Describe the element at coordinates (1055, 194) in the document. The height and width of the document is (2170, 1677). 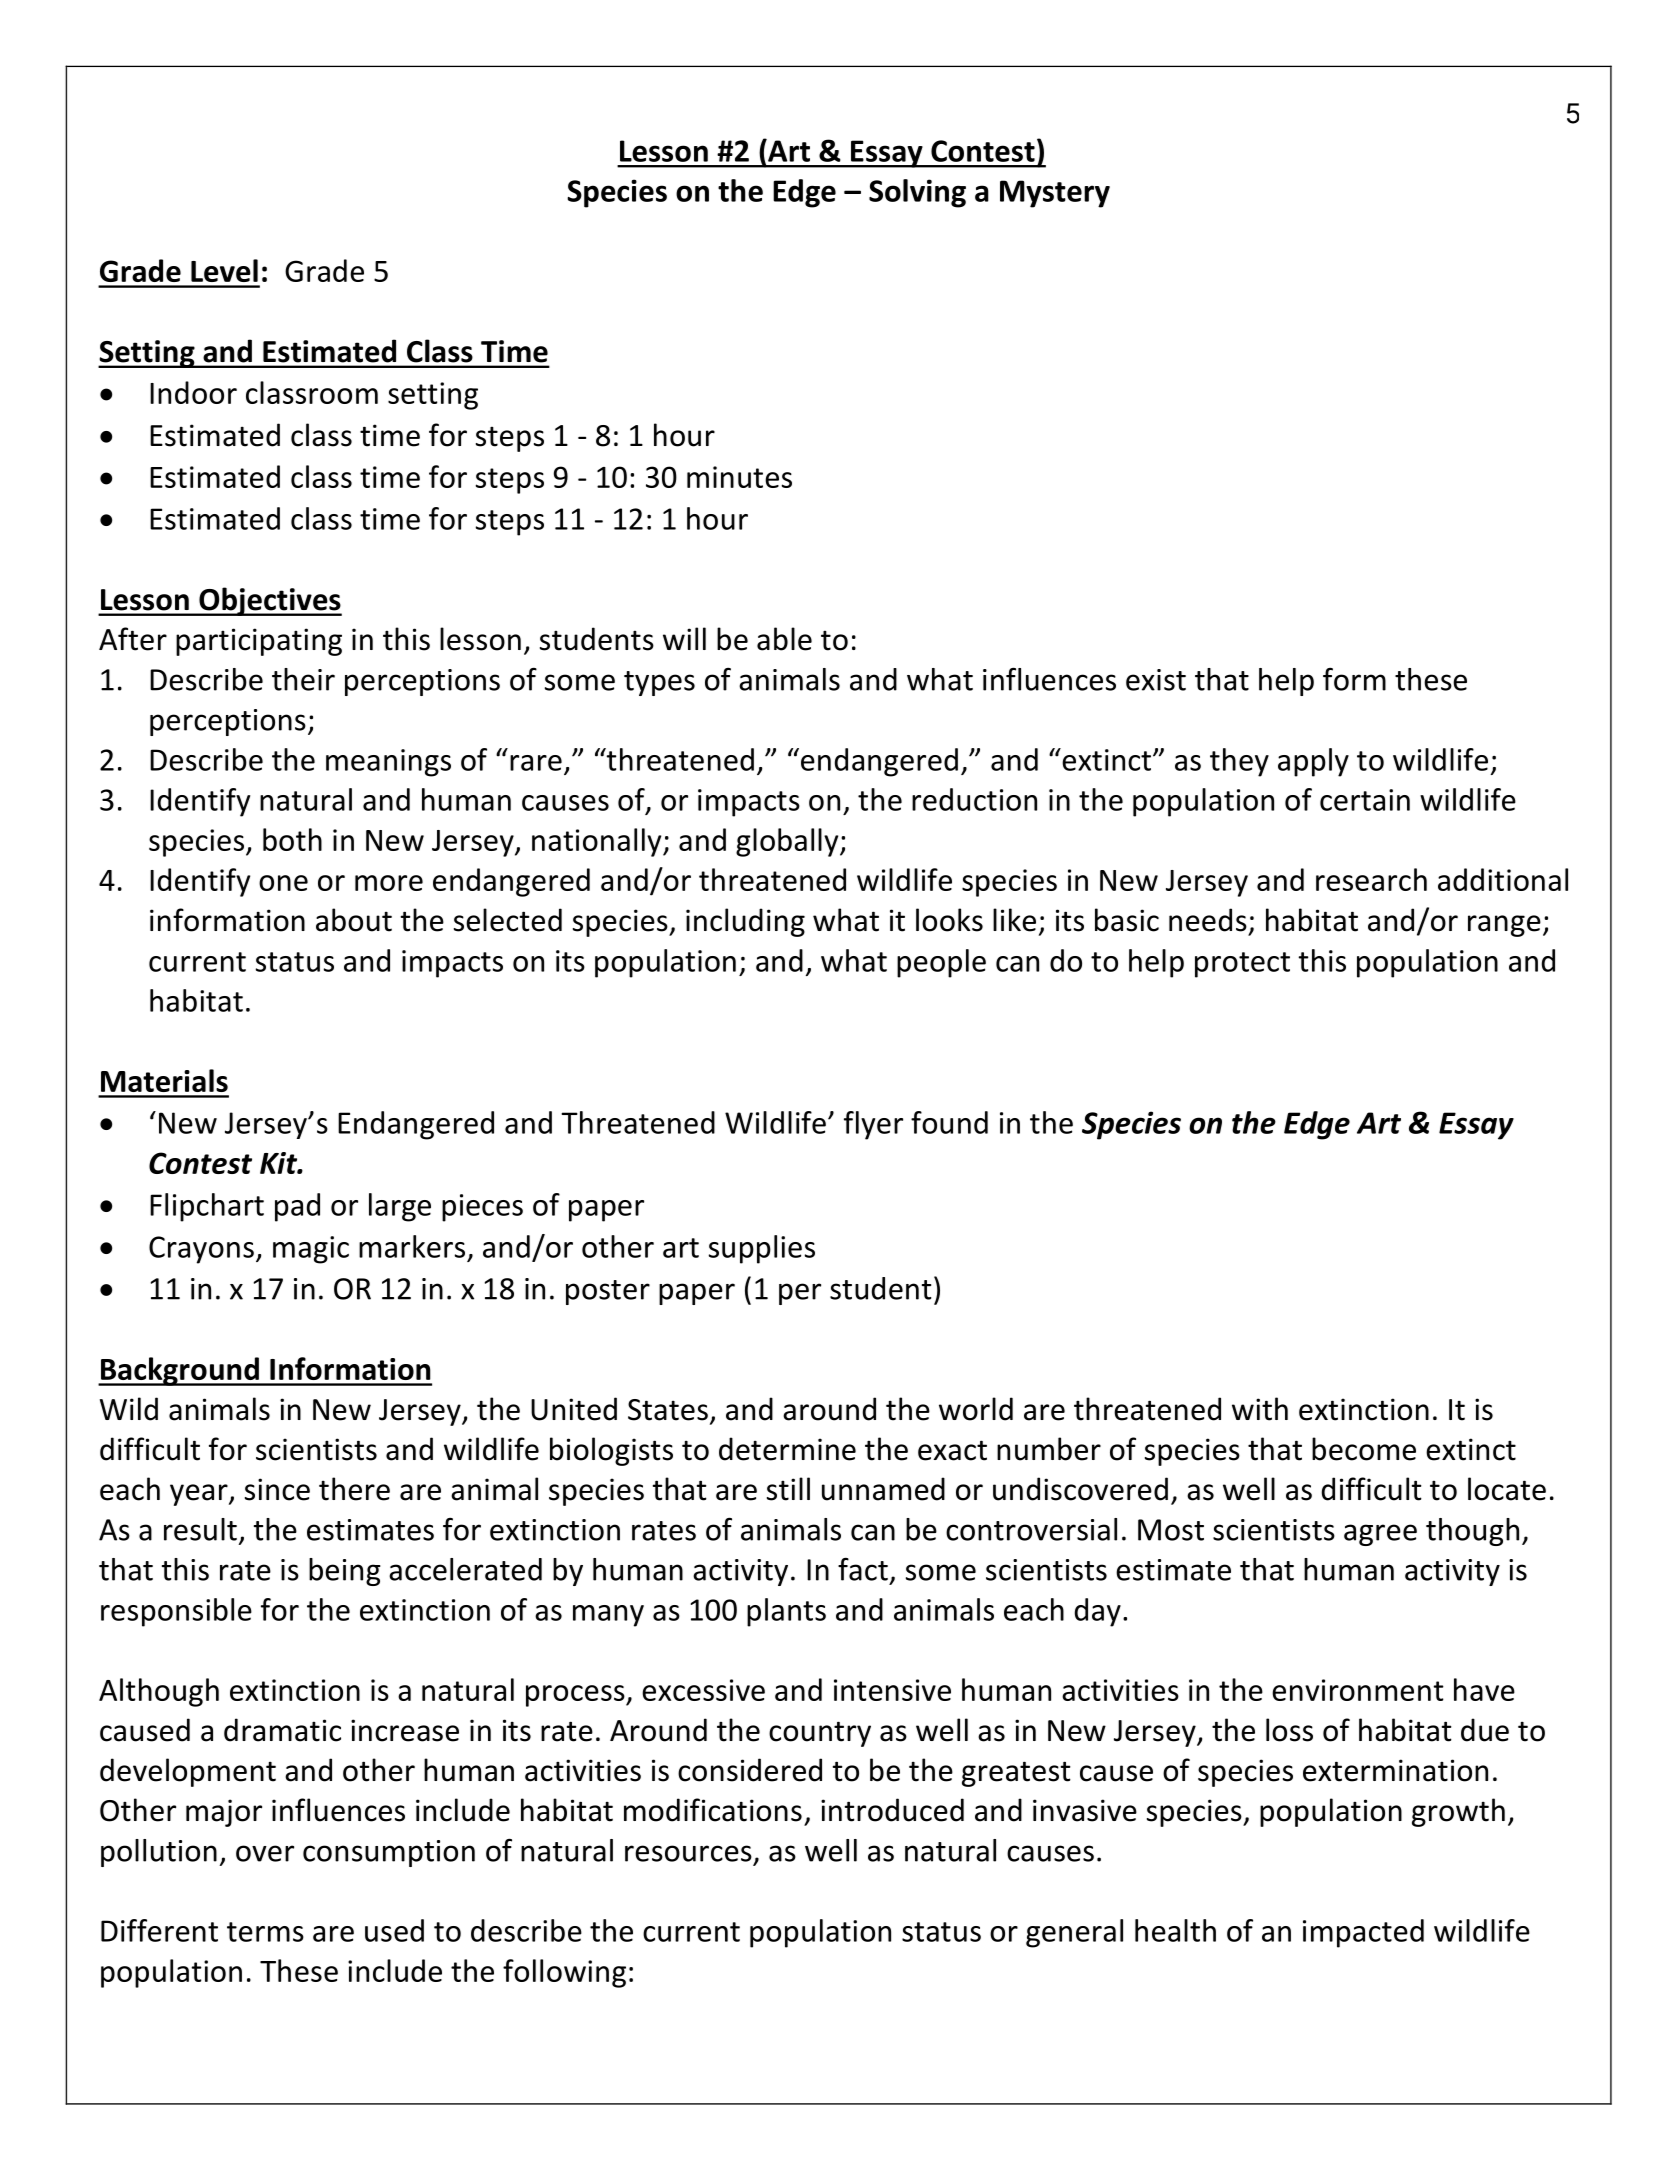
I see `Mystery` at that location.
